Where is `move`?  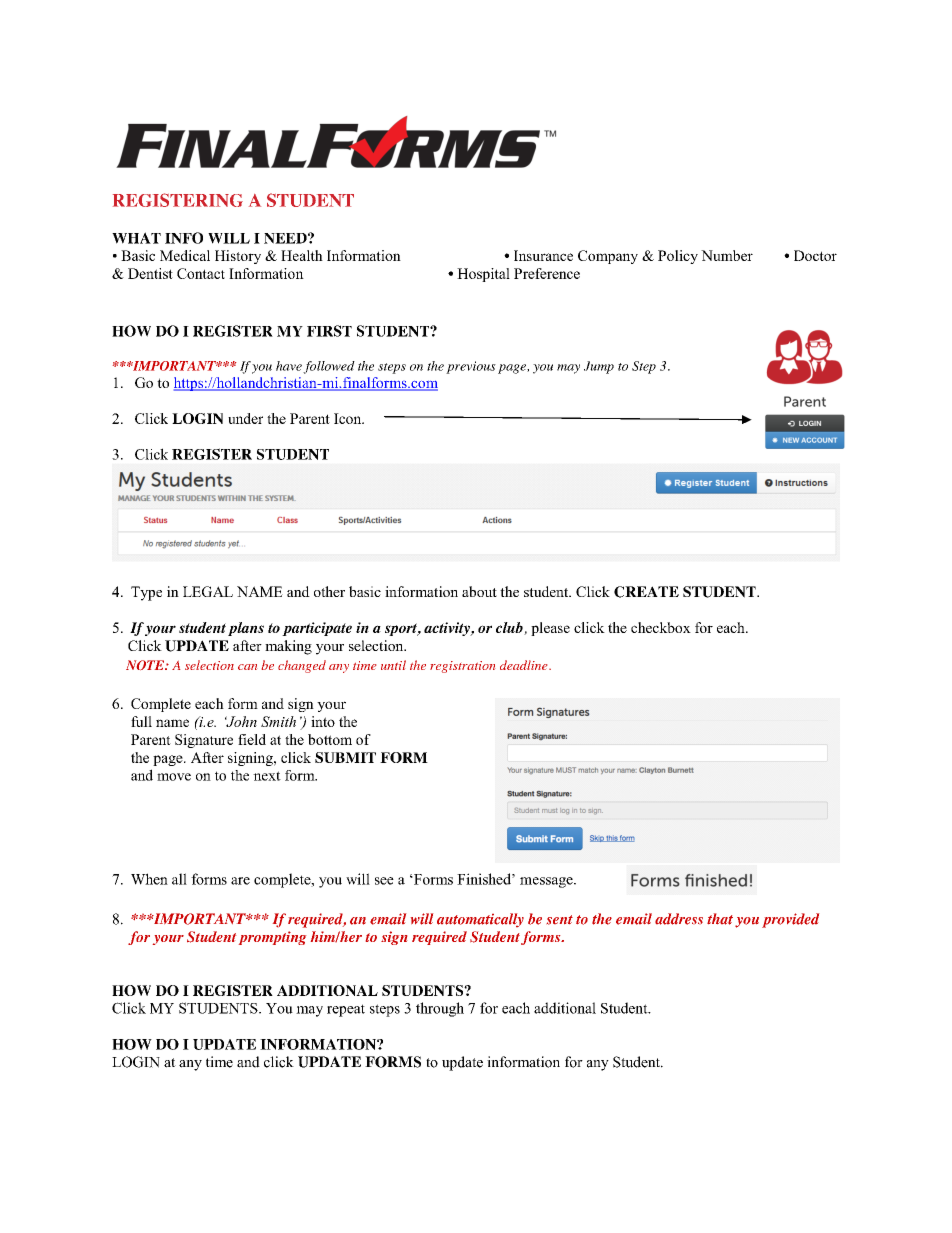 move is located at coordinates (174, 777).
